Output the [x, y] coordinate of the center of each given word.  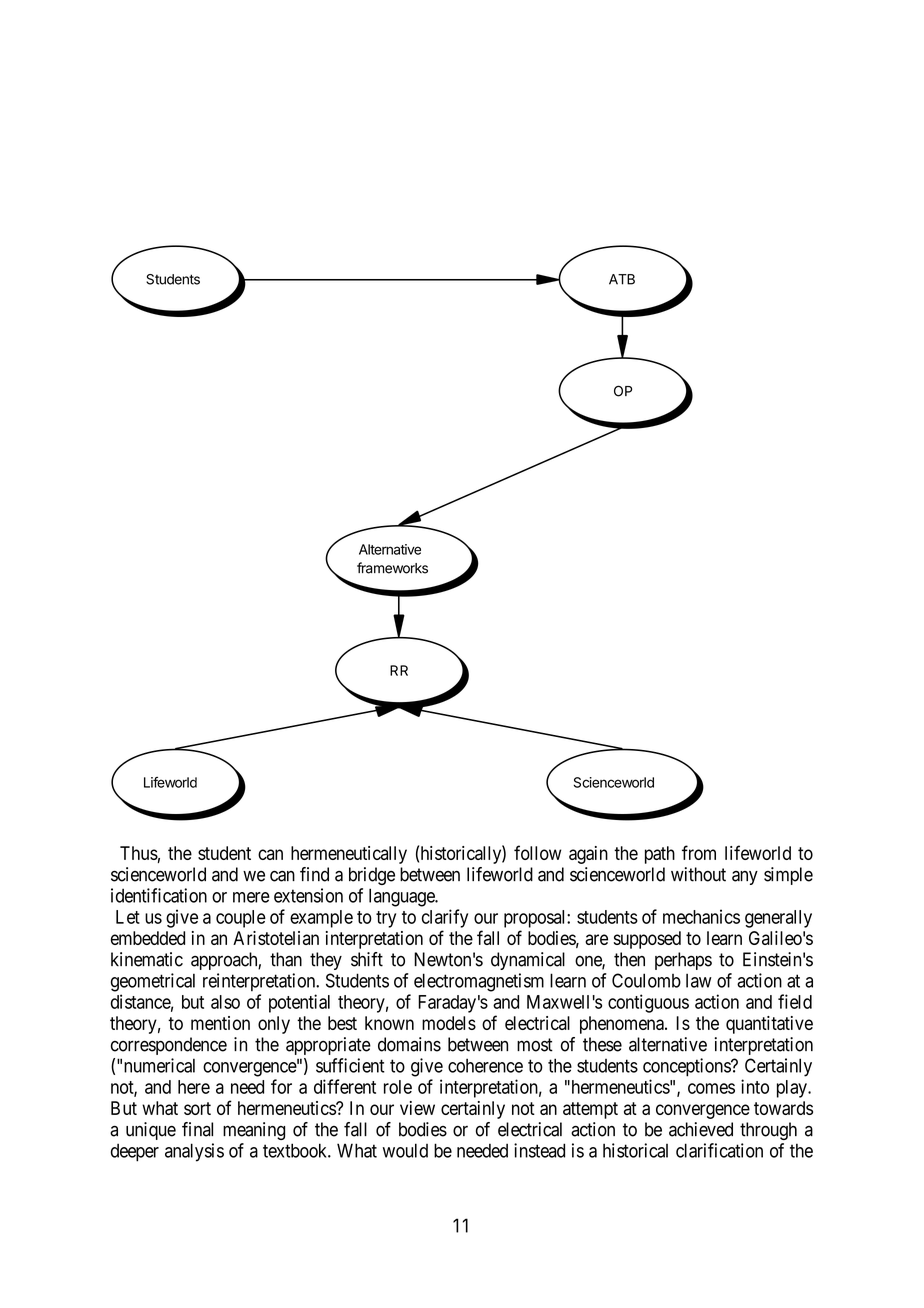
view [417, 1108]
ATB [622, 279]
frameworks [392, 568]
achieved [701, 1129]
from [699, 852]
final [197, 1129]
